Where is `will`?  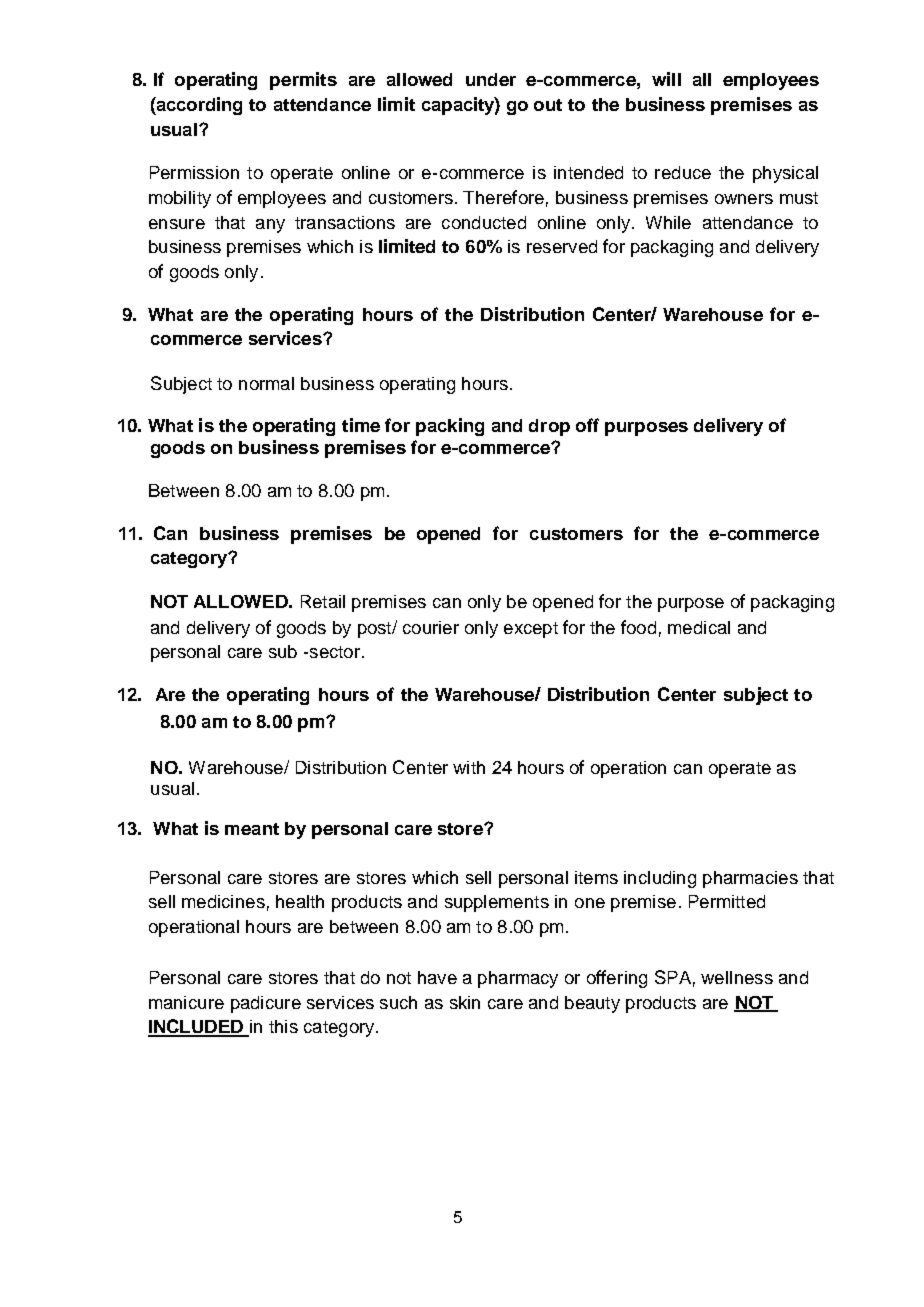
will is located at coordinates (666, 79).
